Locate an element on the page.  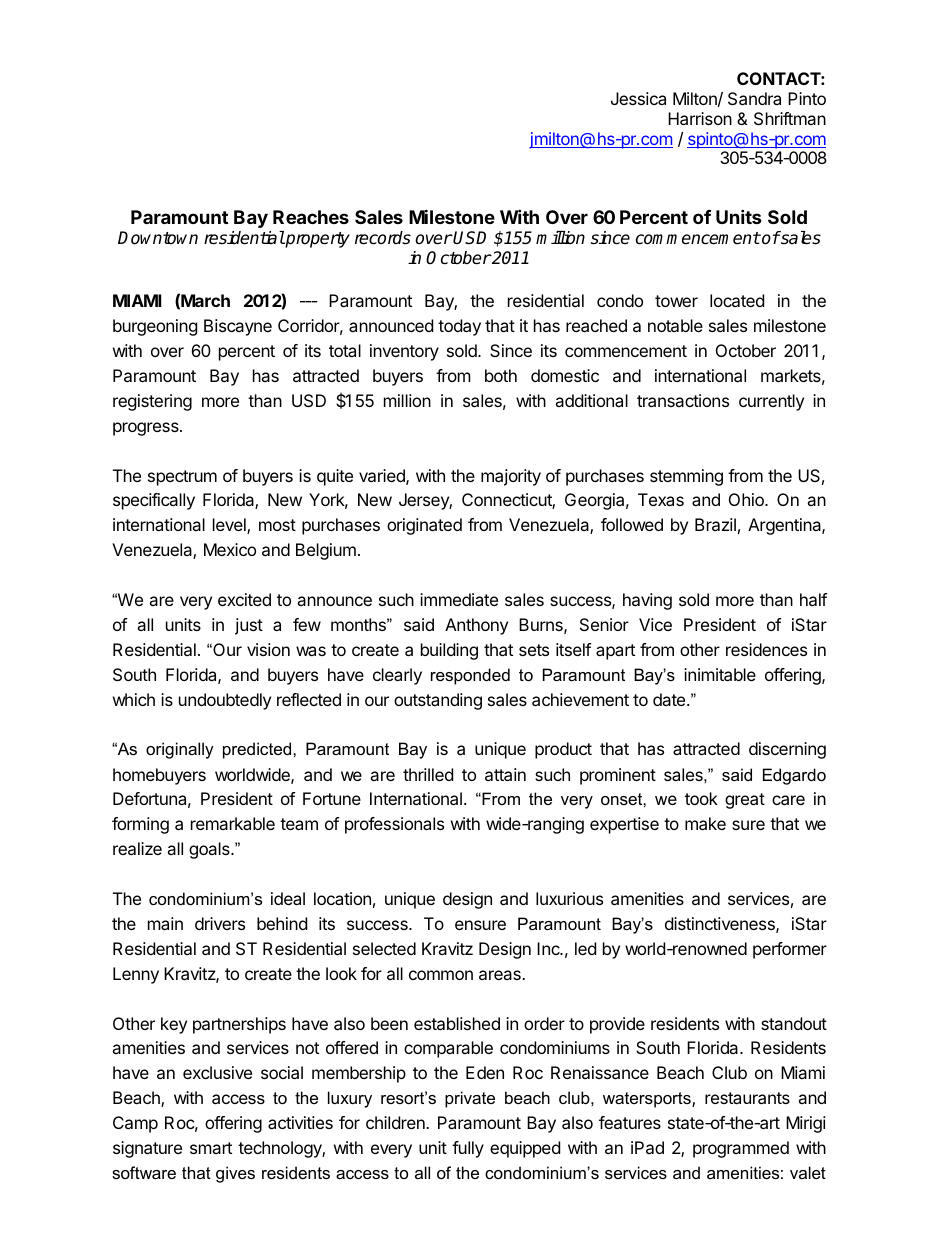
residences is located at coordinates (766, 649).
